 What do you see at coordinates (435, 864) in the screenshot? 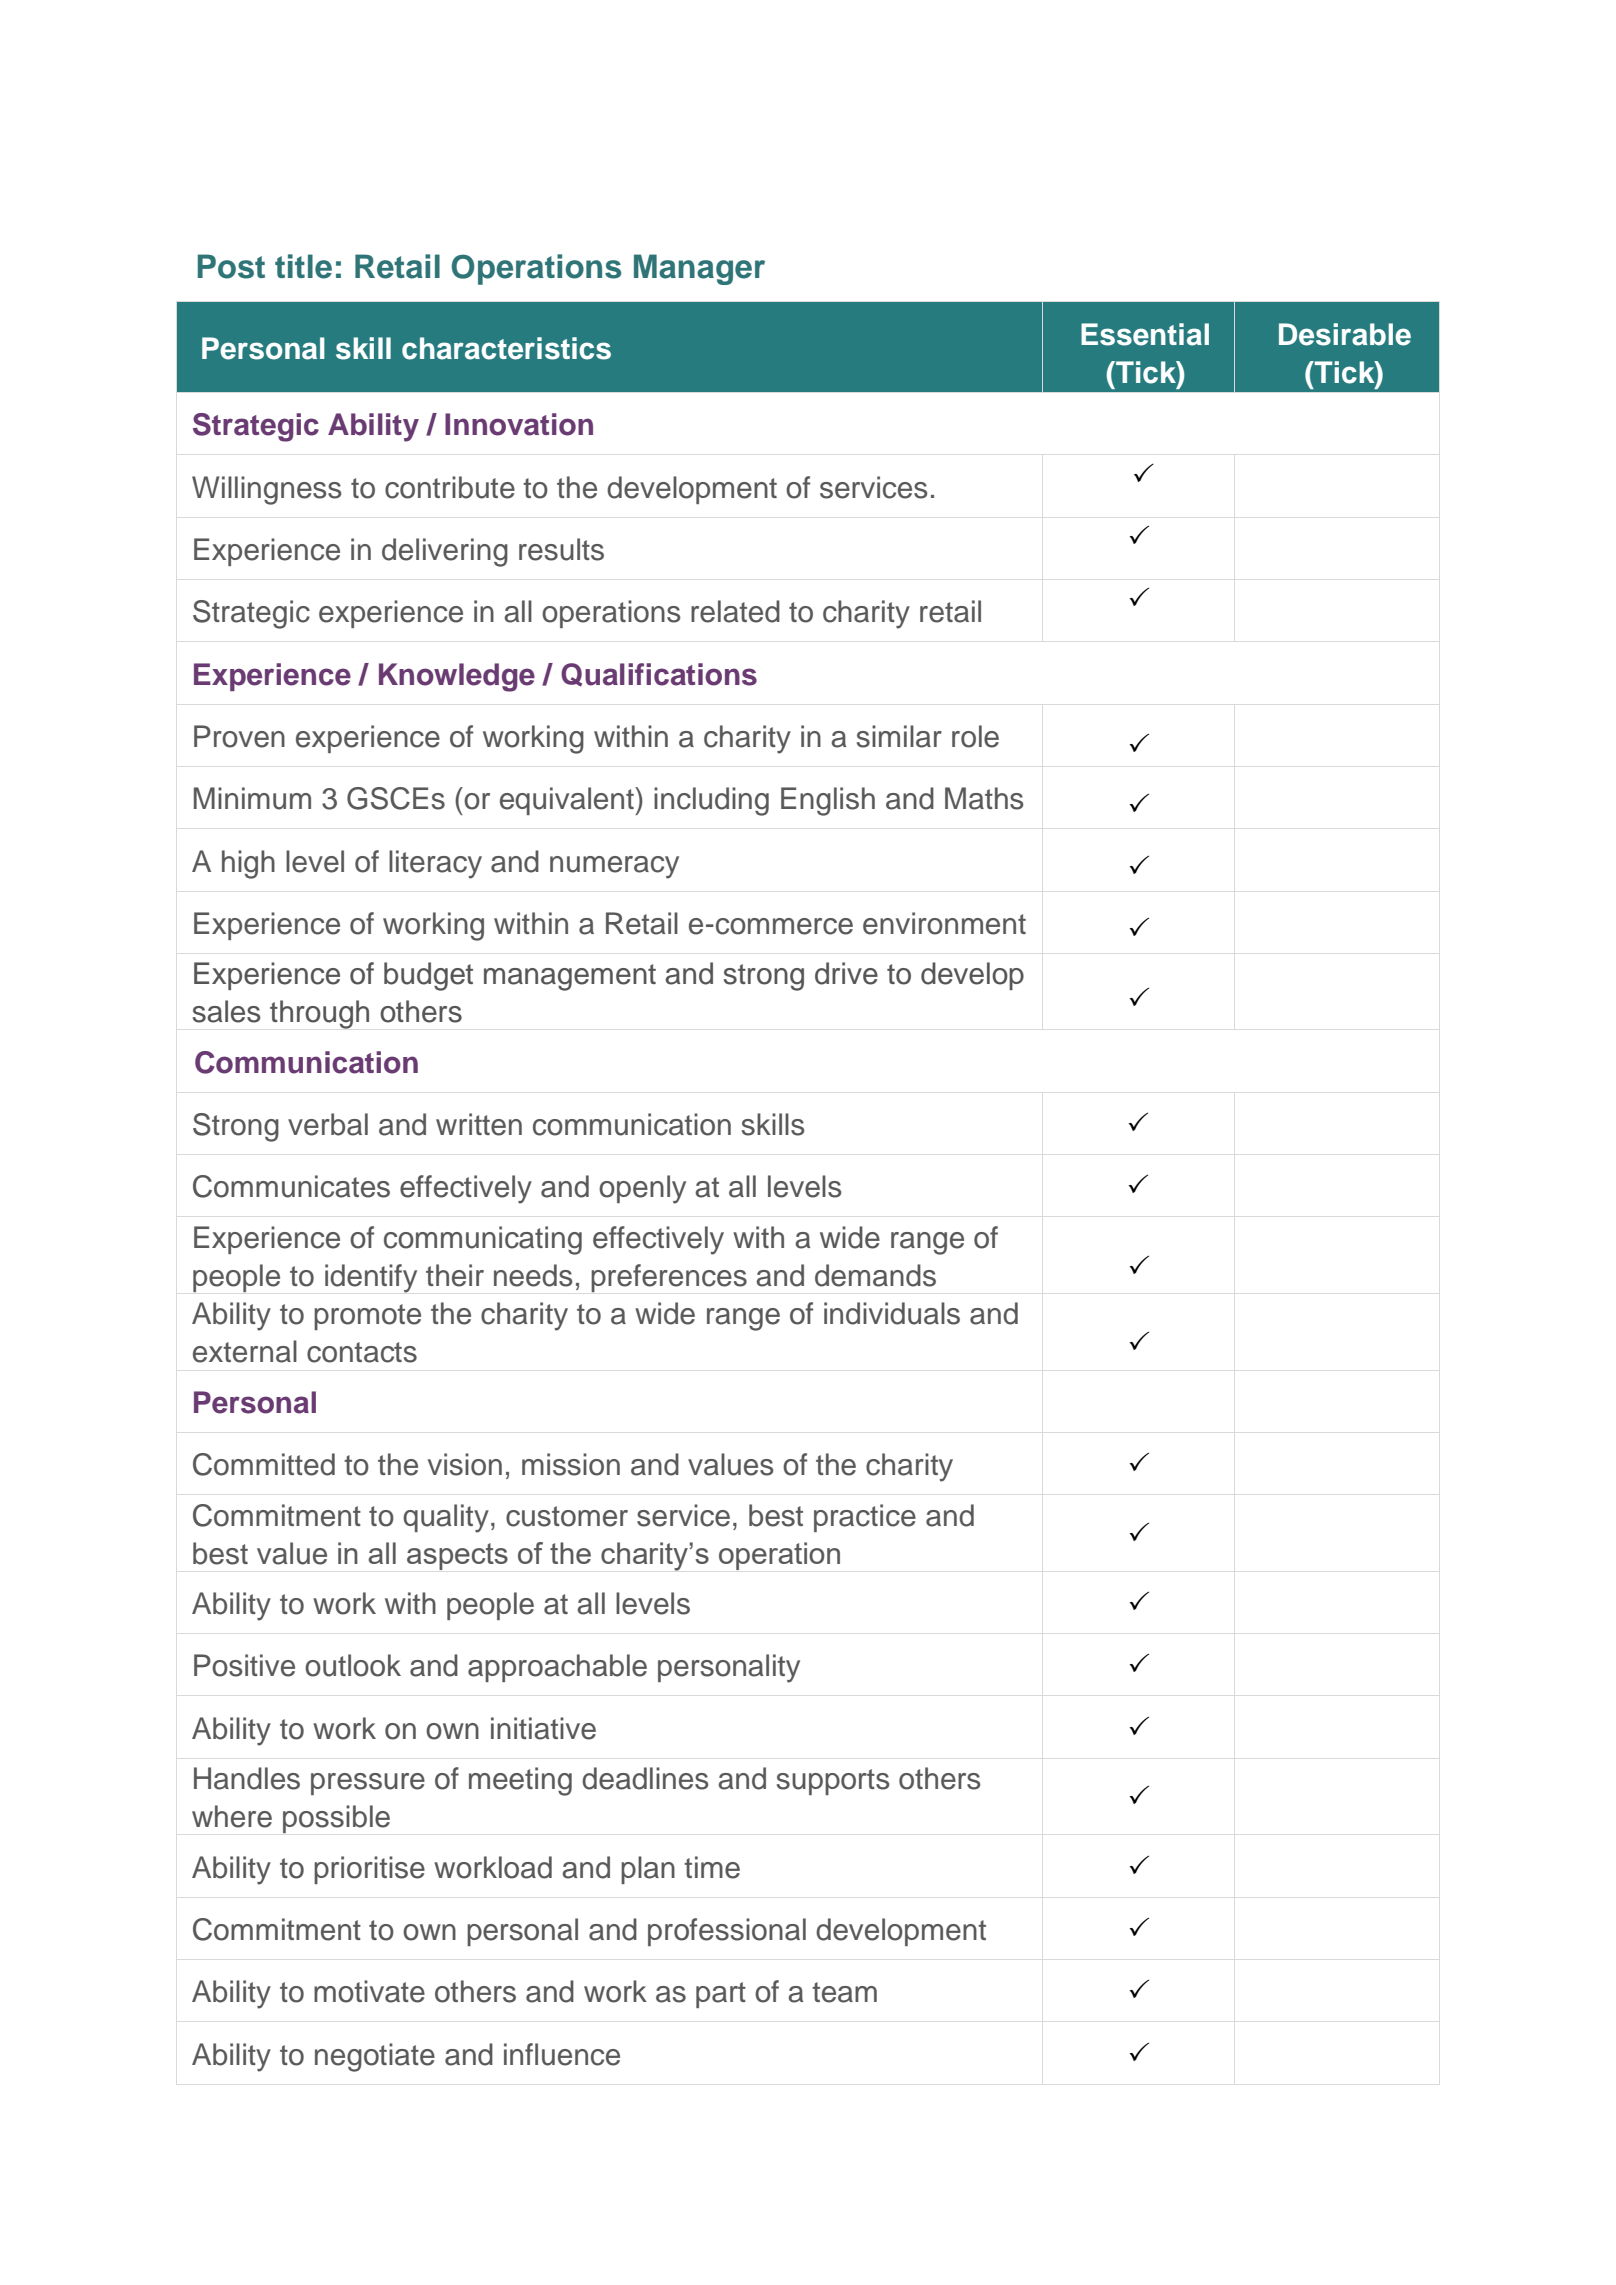
I see `literacy` at bounding box center [435, 864].
